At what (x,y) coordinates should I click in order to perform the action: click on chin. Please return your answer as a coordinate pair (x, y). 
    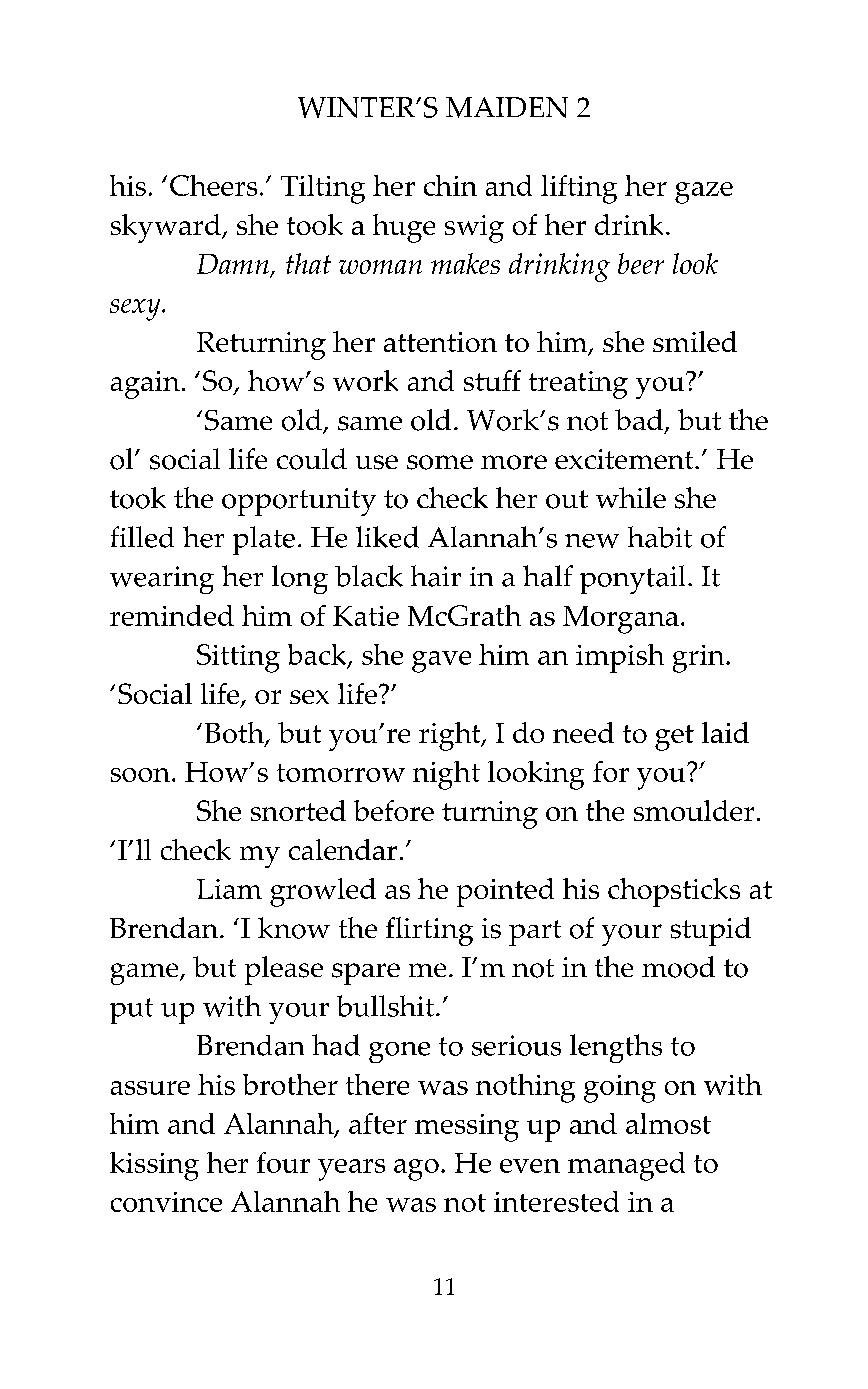
    Looking at the image, I should click on (450, 185).
